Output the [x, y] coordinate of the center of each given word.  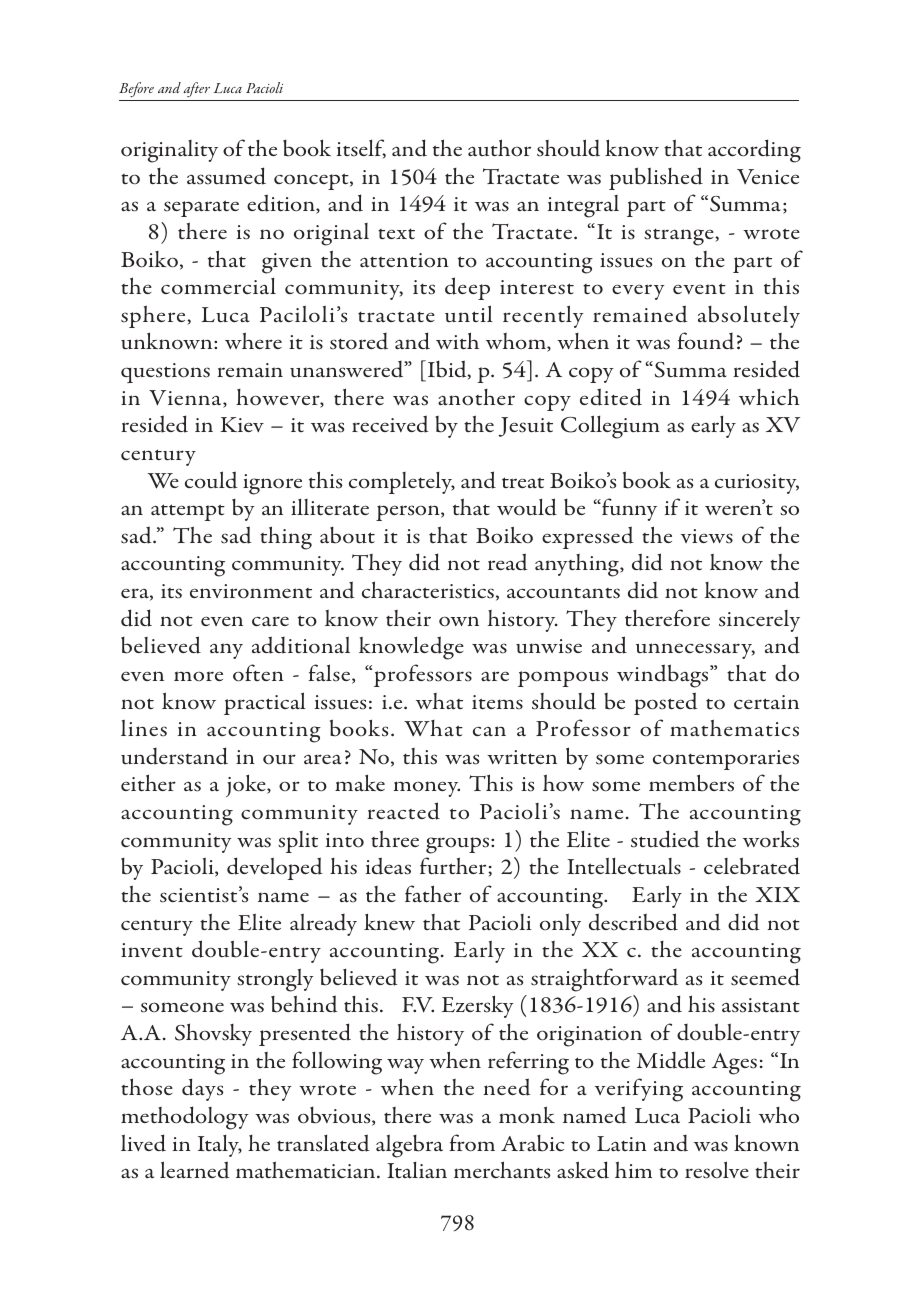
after [197, 91]
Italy [220, 1146]
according [754, 151]
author [499, 148]
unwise [549, 646]
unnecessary [695, 651]
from [472, 1143]
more [198, 676]
